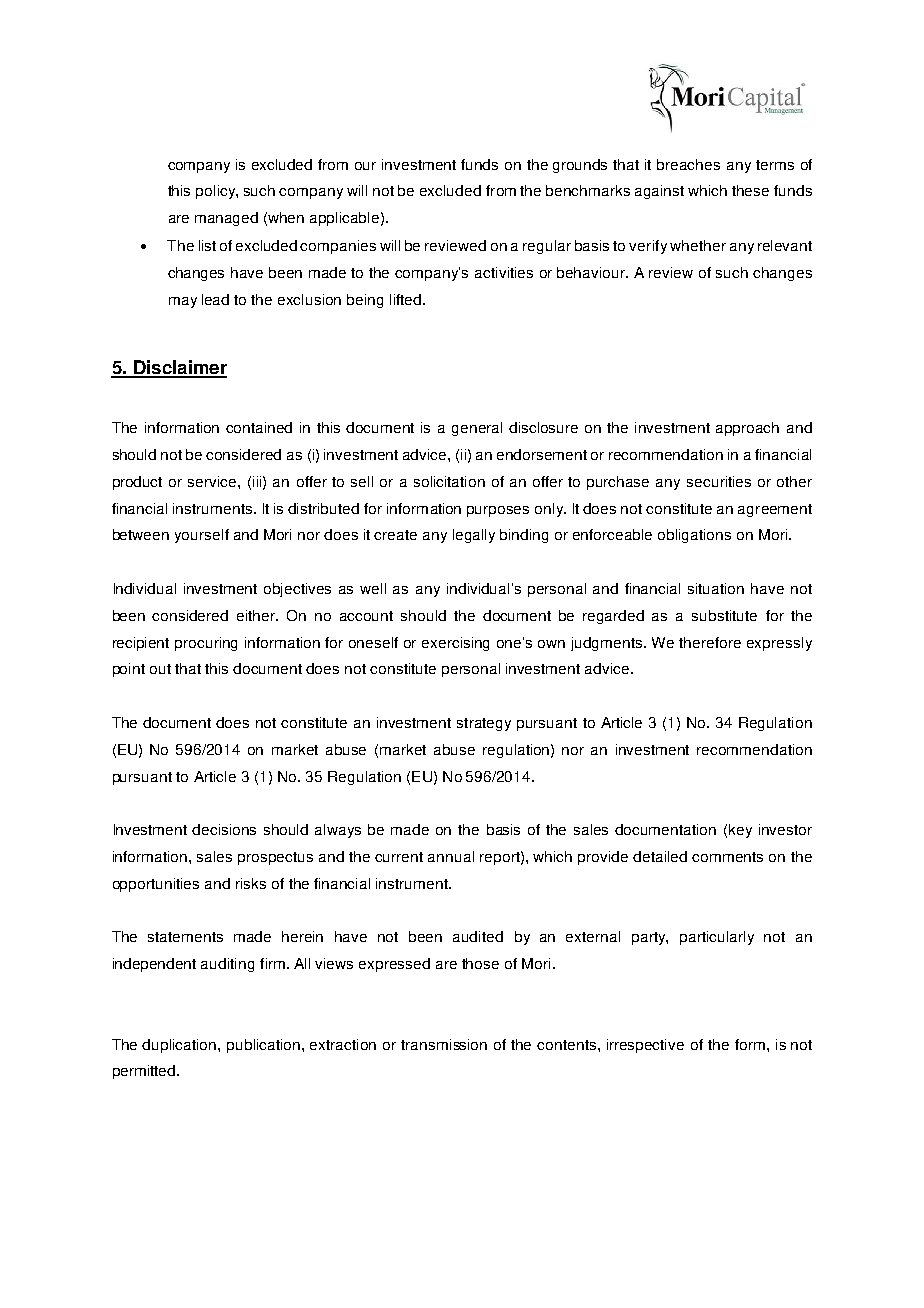 The image size is (924, 1308). I want to click on comments, so click(727, 857).
